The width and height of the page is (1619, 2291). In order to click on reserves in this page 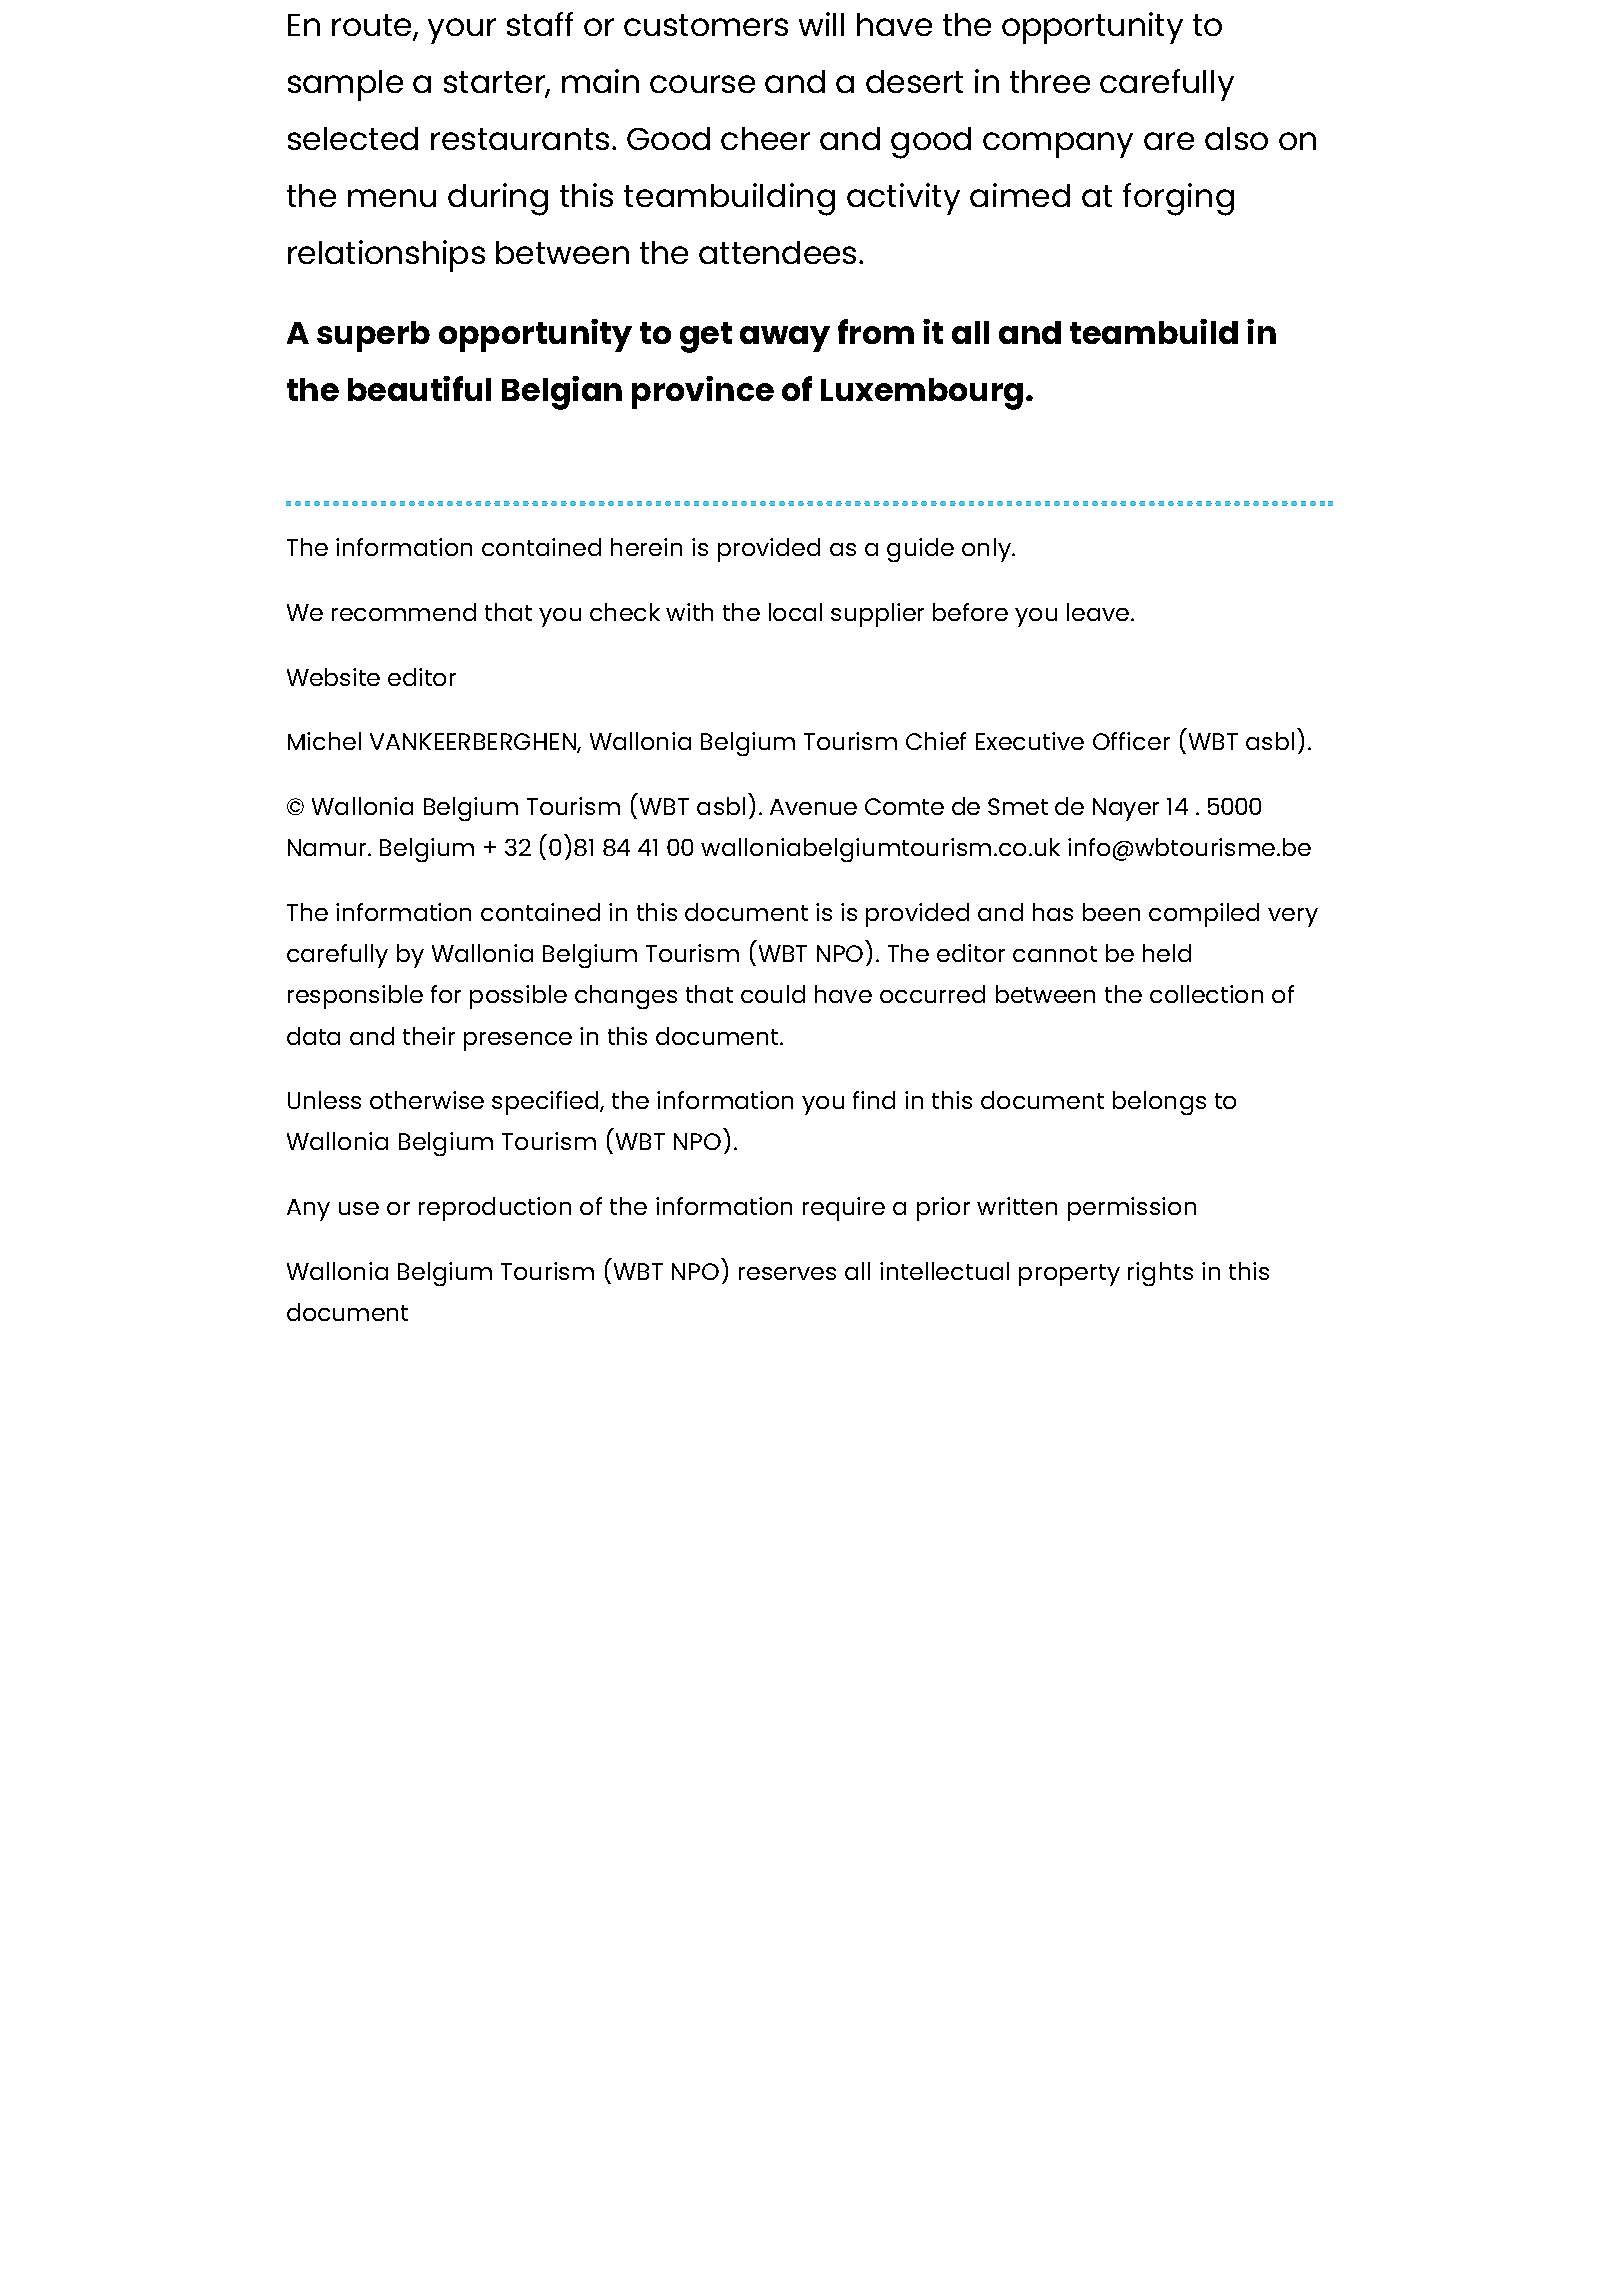, I will do `click(787, 1273)`.
